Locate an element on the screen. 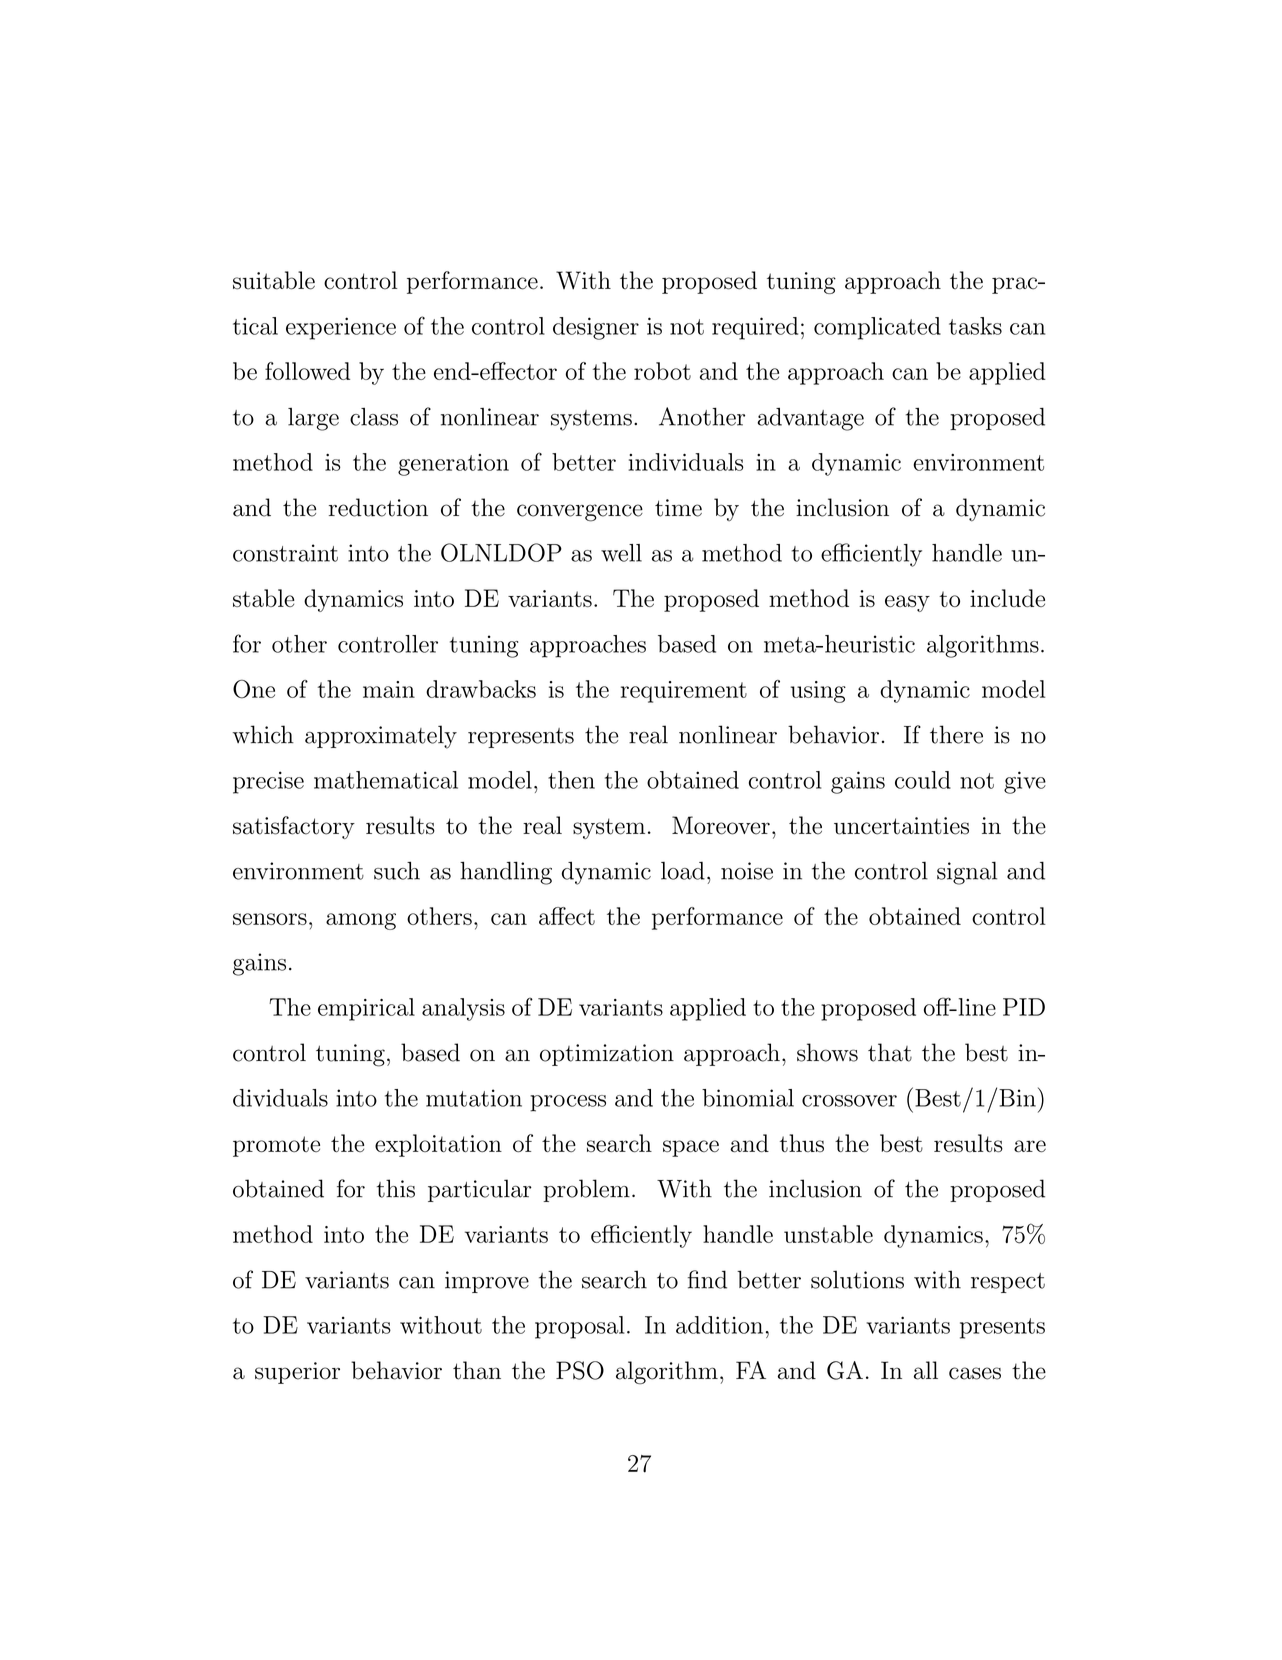 The height and width of the screenshot is (1660, 1282). superior is located at coordinates (297, 1373).
